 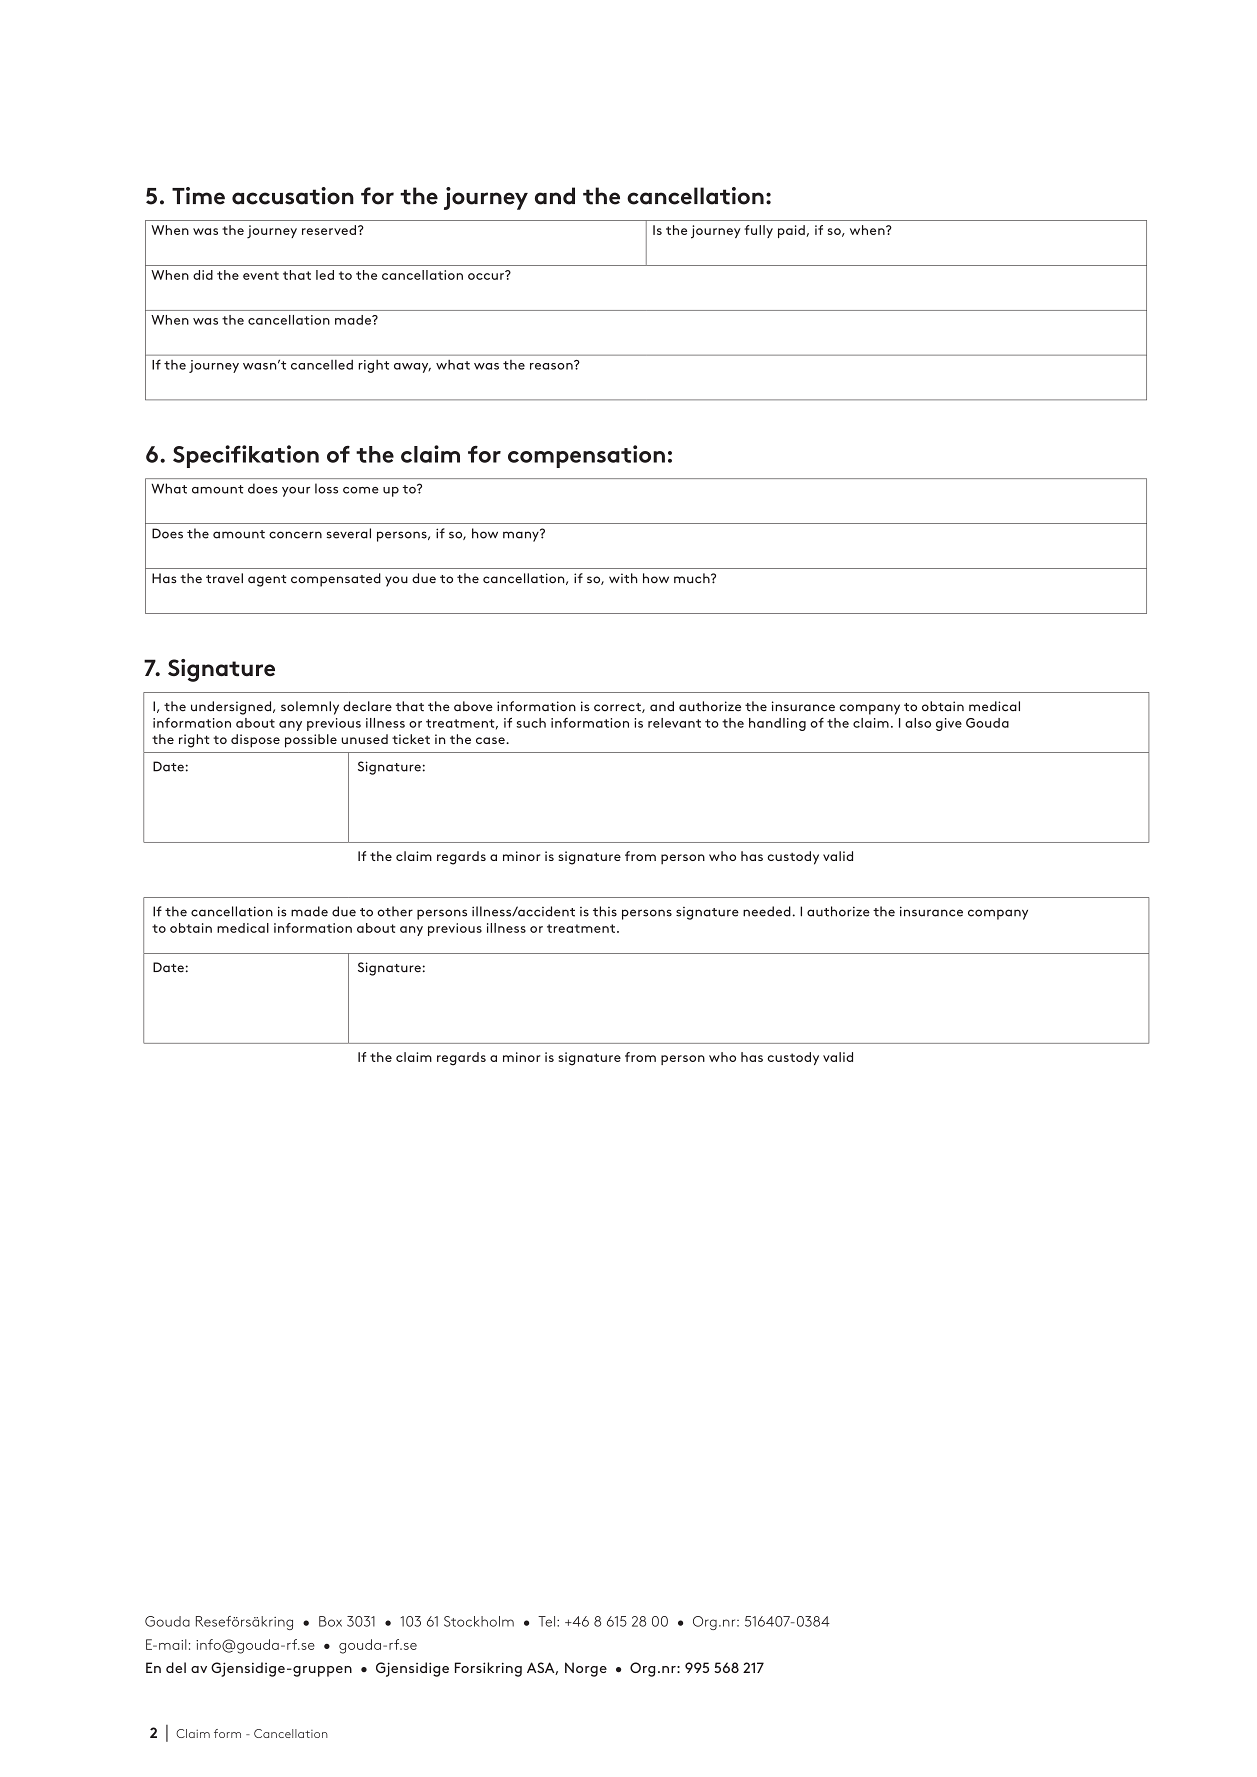 I want to click on occur, so click(x=487, y=275).
